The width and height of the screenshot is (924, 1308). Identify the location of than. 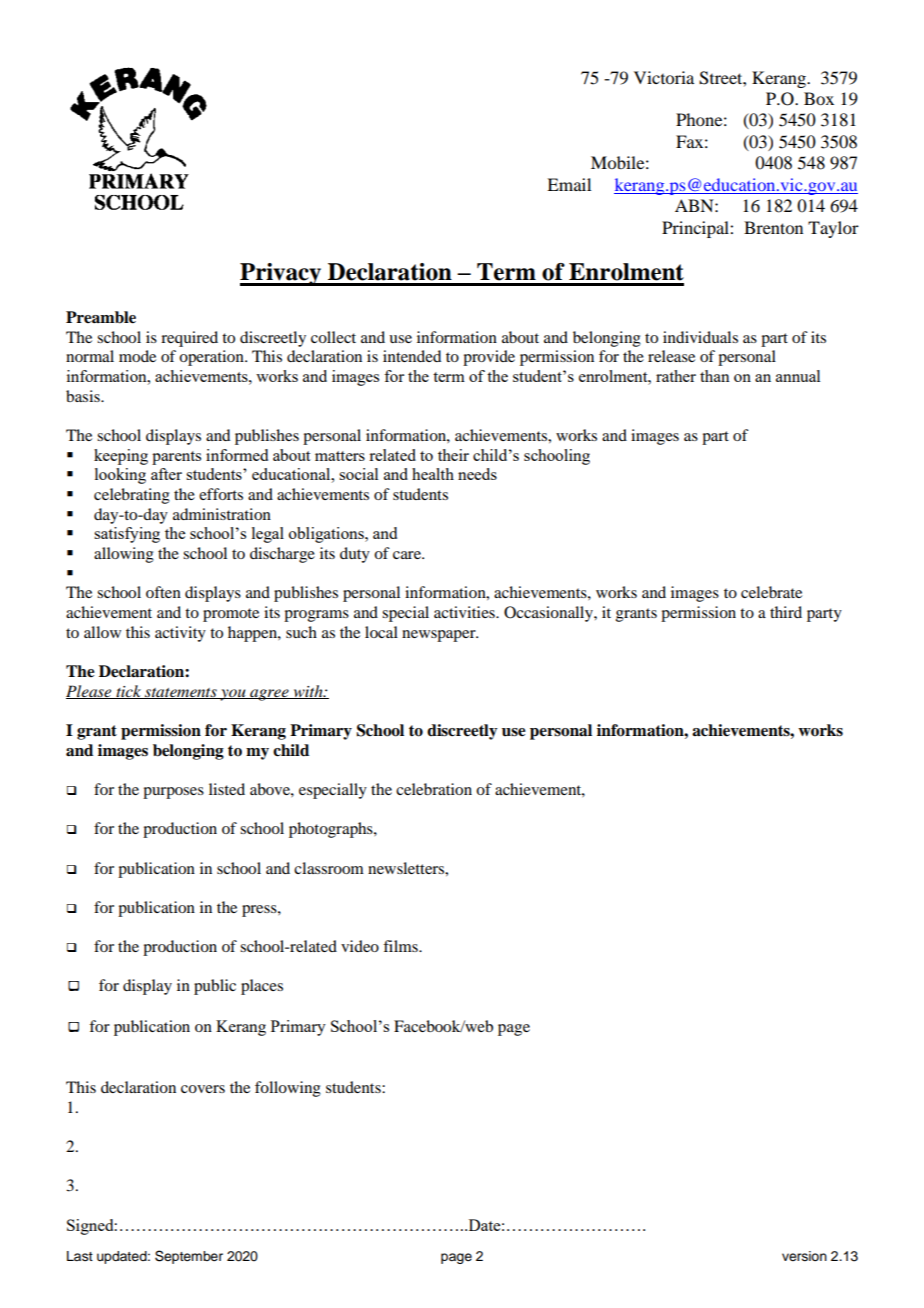
(715, 376).
